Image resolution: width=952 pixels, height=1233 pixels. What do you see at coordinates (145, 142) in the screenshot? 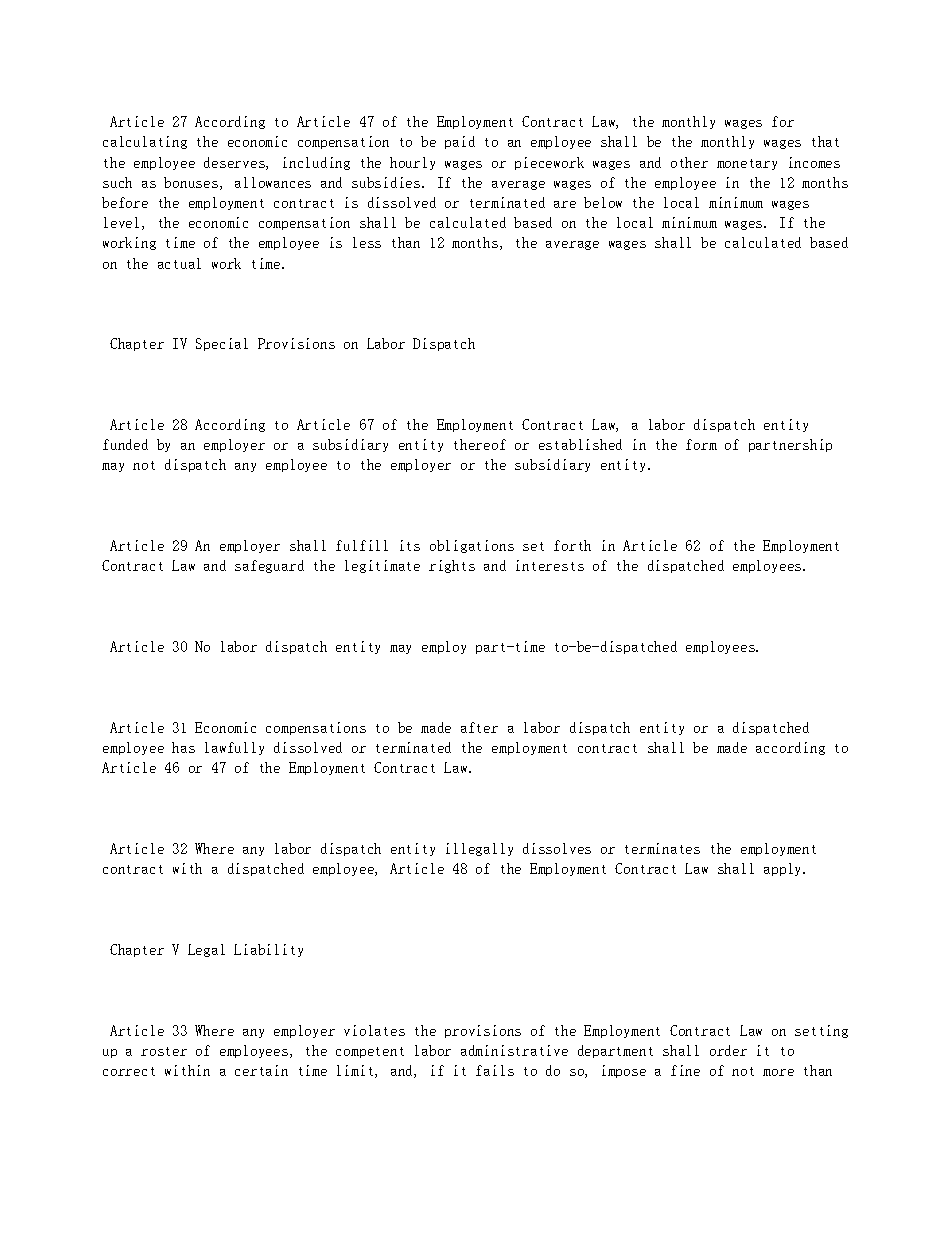
I see `calculating` at bounding box center [145, 142].
